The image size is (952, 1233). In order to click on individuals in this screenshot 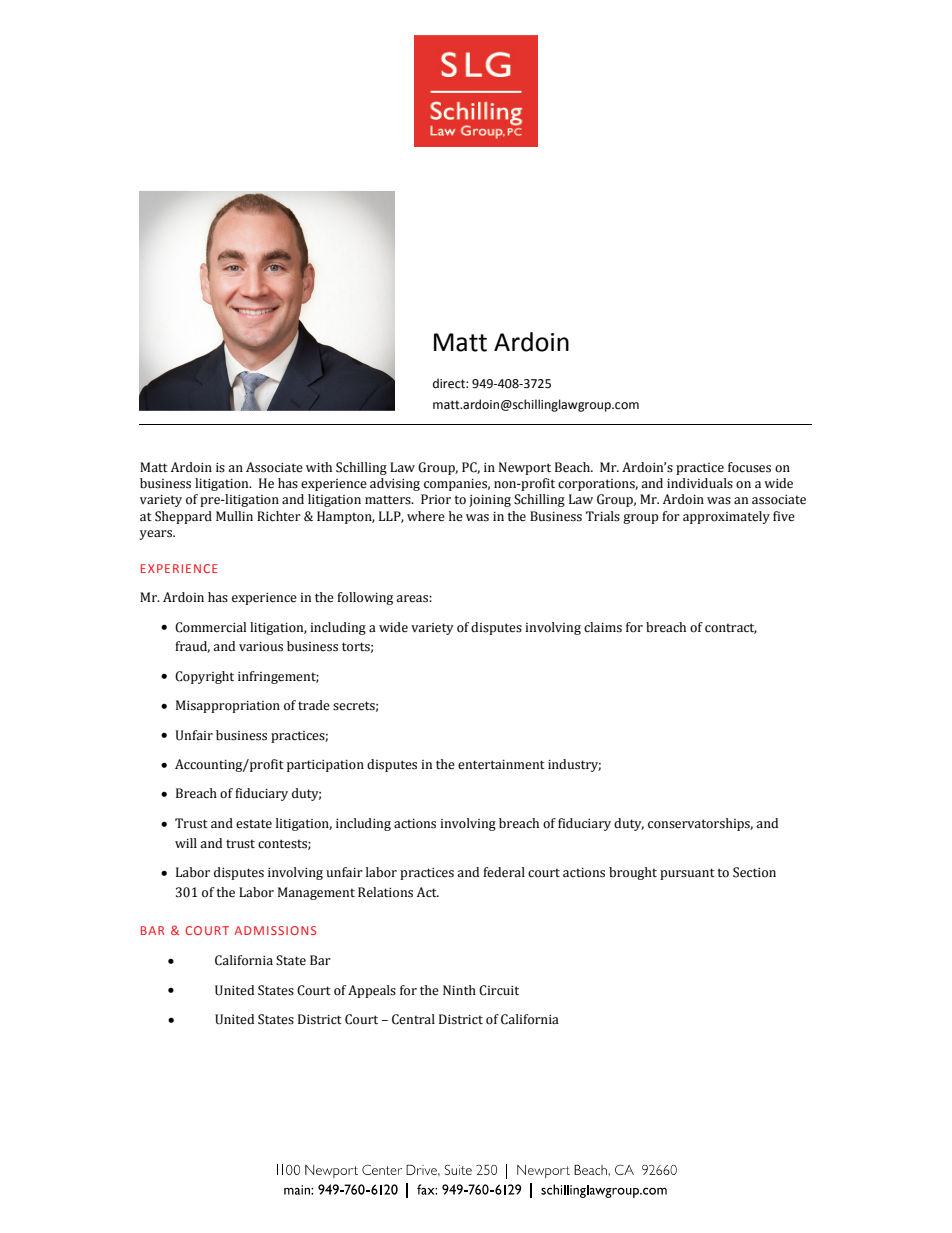, I will do `click(700, 483)`.
